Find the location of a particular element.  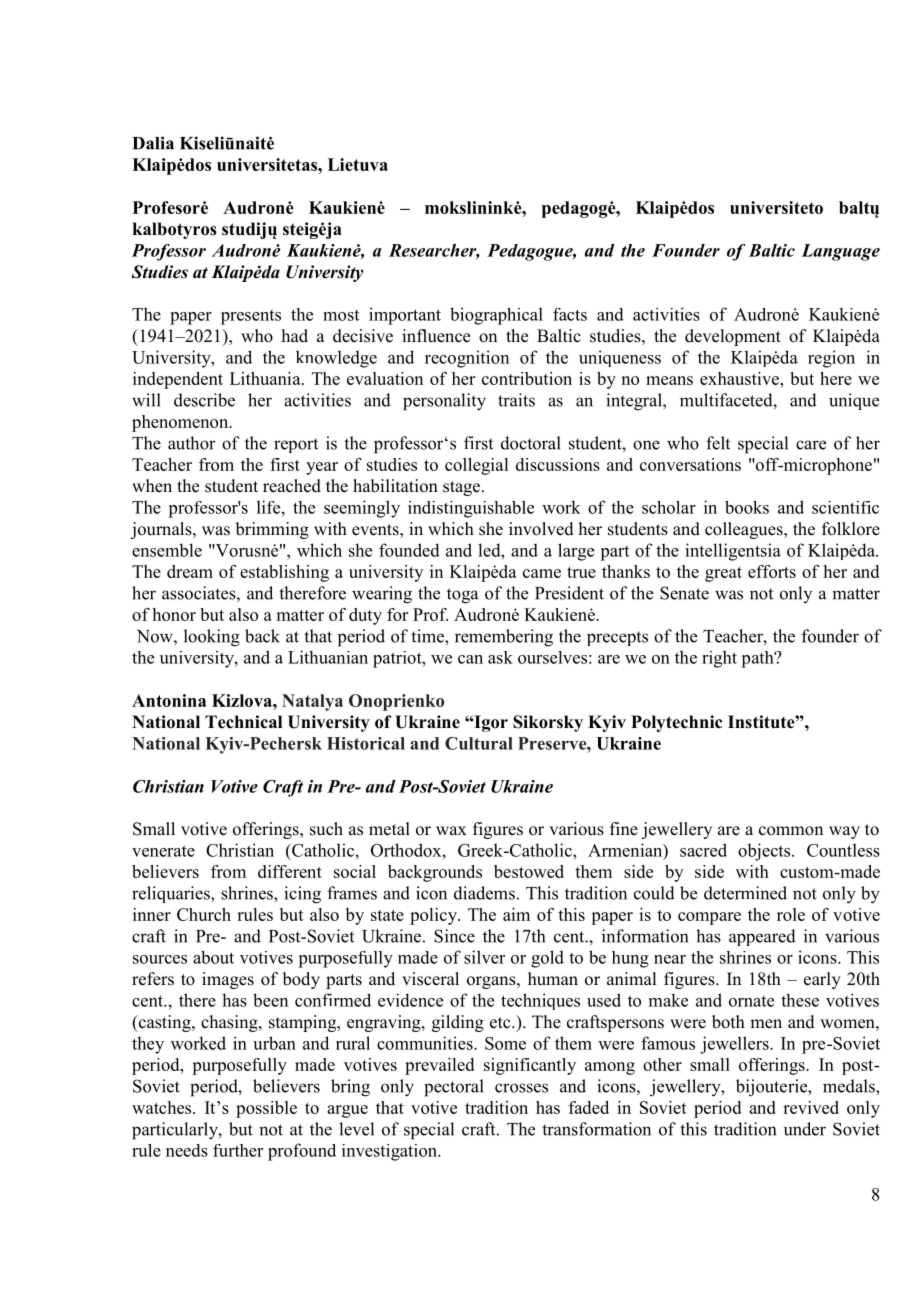

Dalia is located at coordinates (153, 143).
